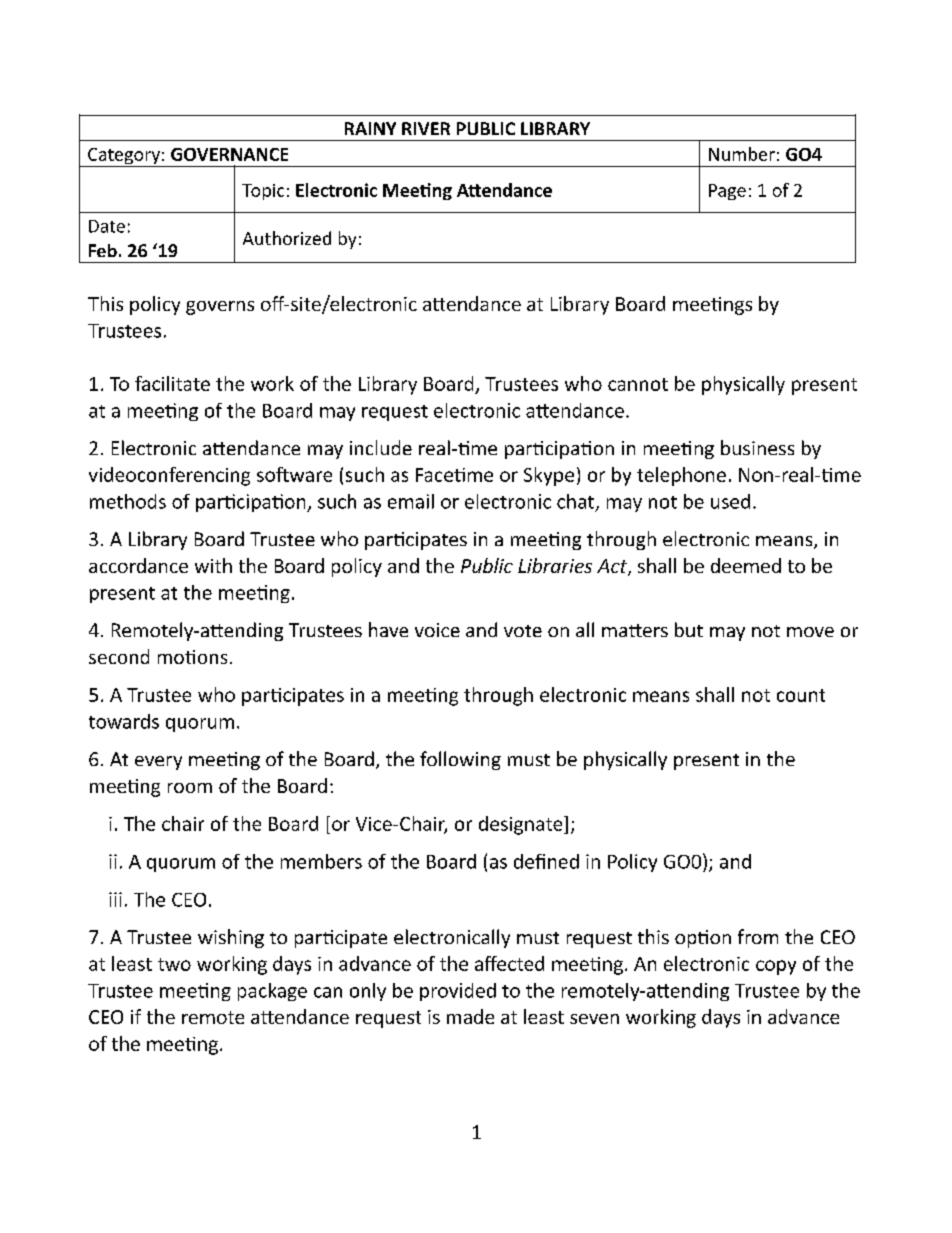  I want to click on Number, so click(742, 154).
